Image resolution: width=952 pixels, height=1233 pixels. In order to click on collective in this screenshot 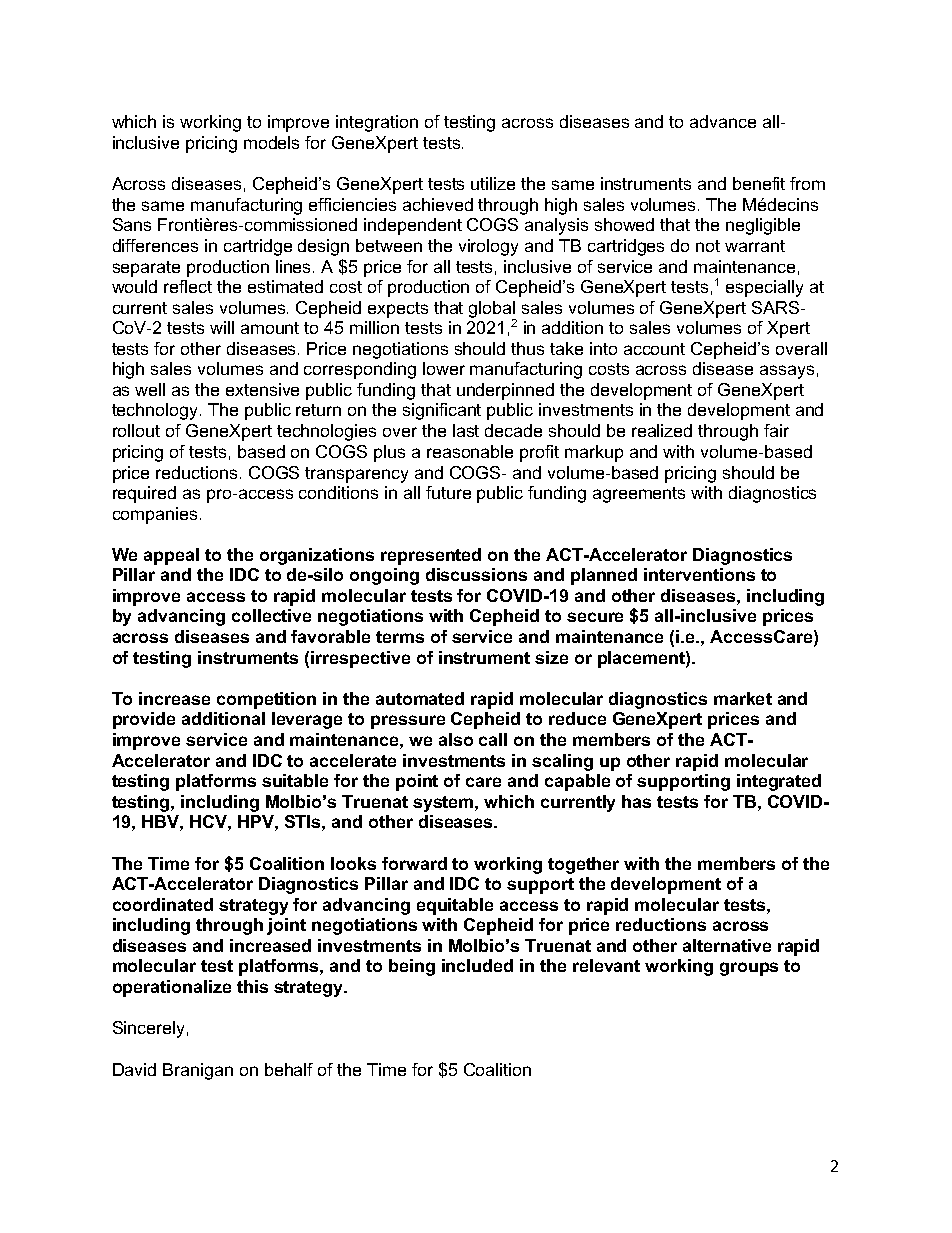, I will do `click(271, 615)`.
